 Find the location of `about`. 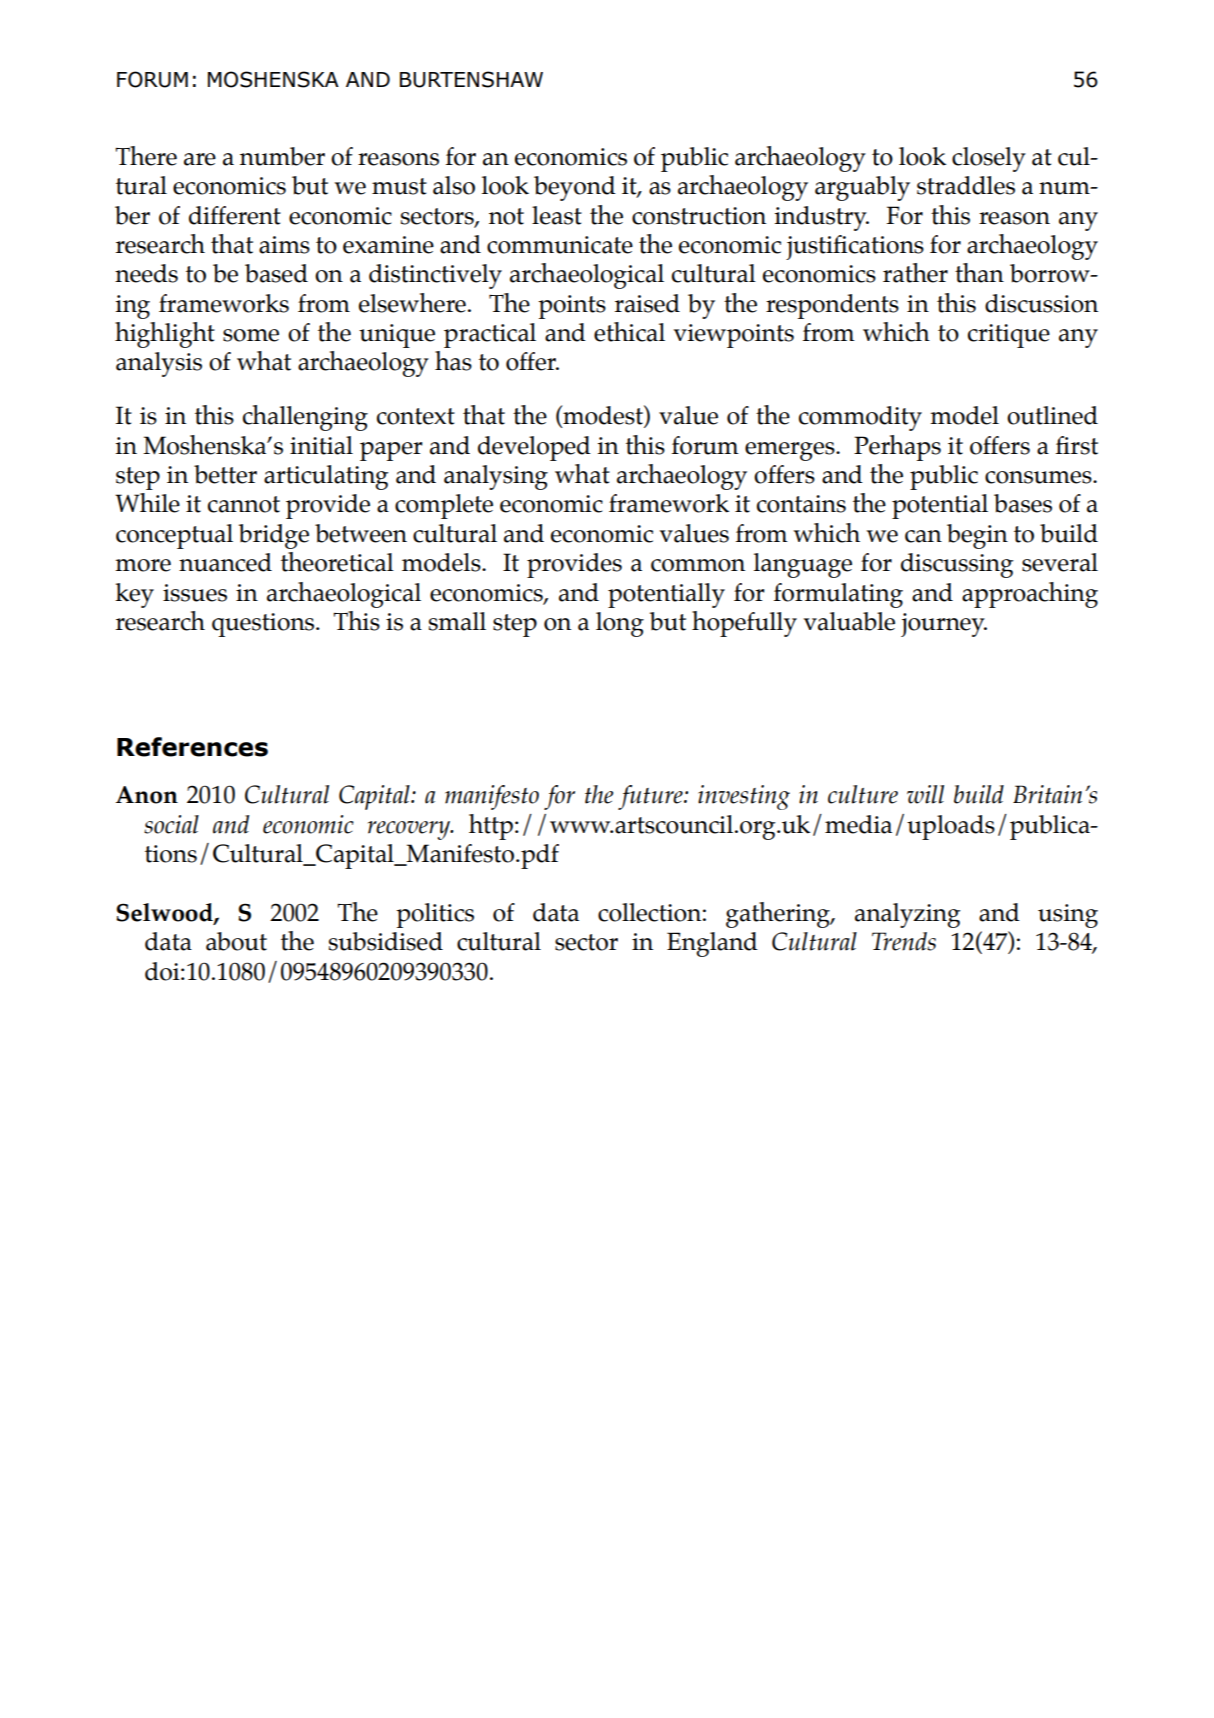

about is located at coordinates (236, 941).
